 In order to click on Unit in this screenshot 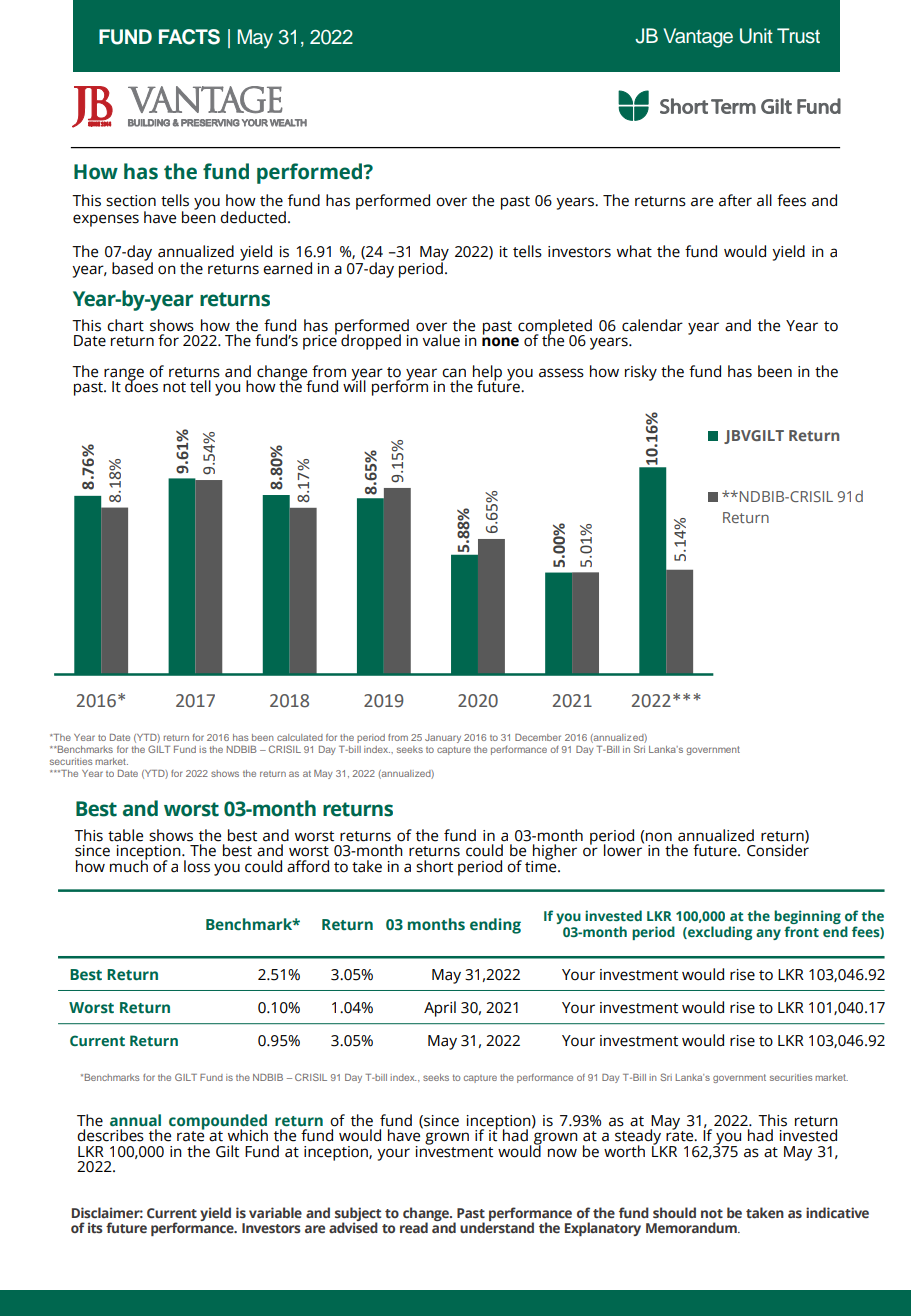, I will do `click(756, 36)`.
